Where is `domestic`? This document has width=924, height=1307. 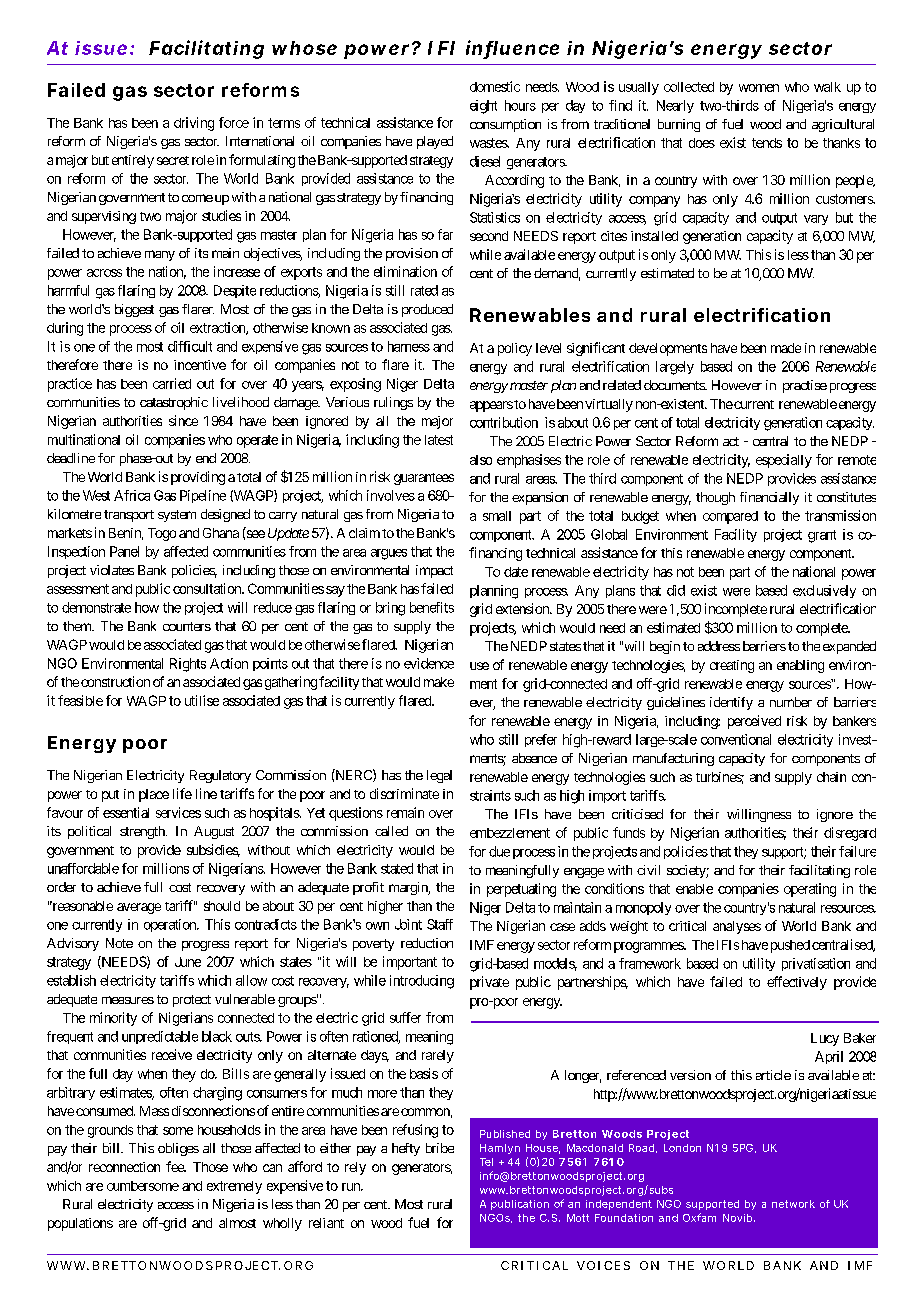 domestic is located at coordinates (495, 86).
